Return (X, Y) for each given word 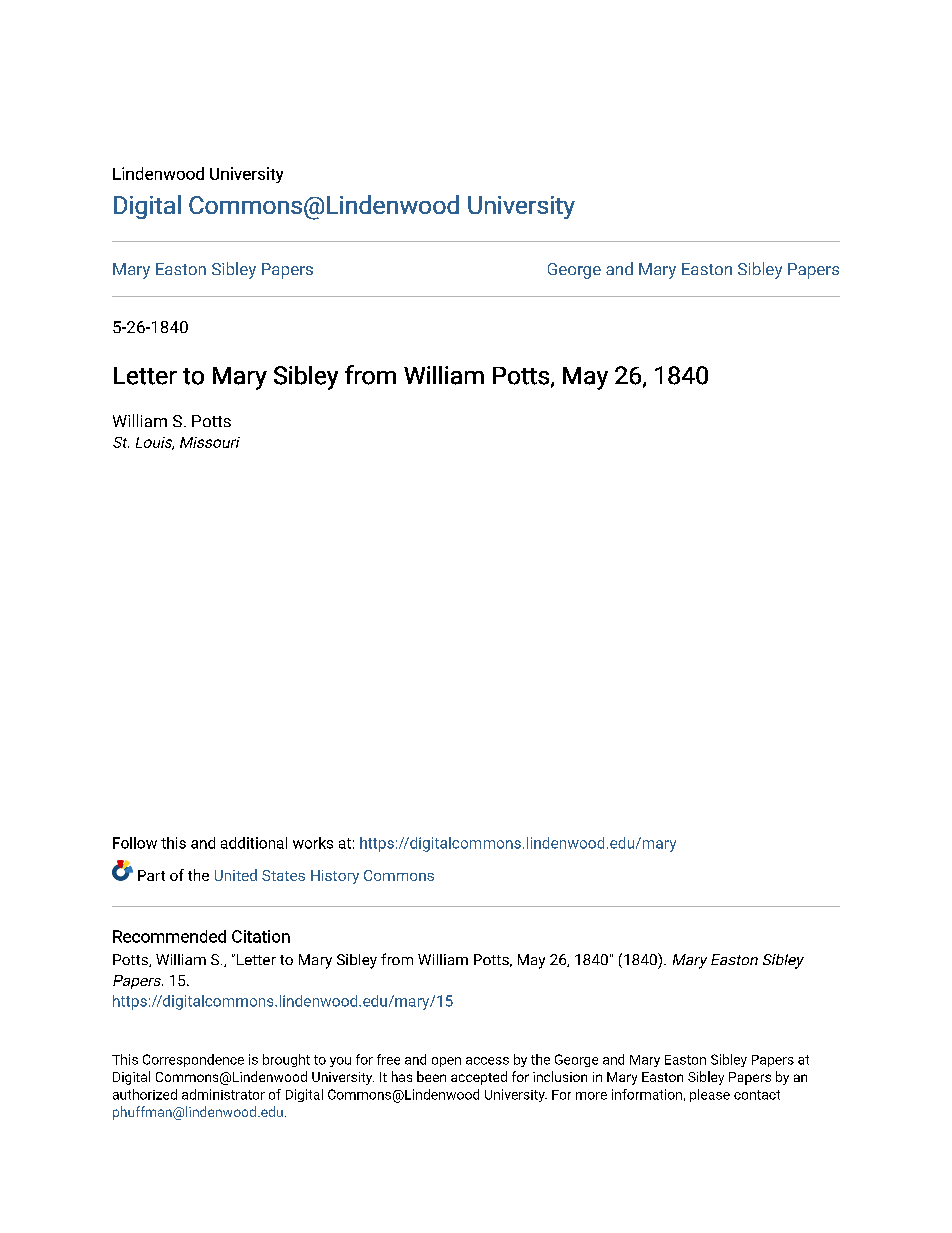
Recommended (169, 936)
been (431, 1076)
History (335, 877)
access (487, 1061)
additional (254, 843)
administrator (223, 1094)
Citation (261, 936)
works (313, 843)
